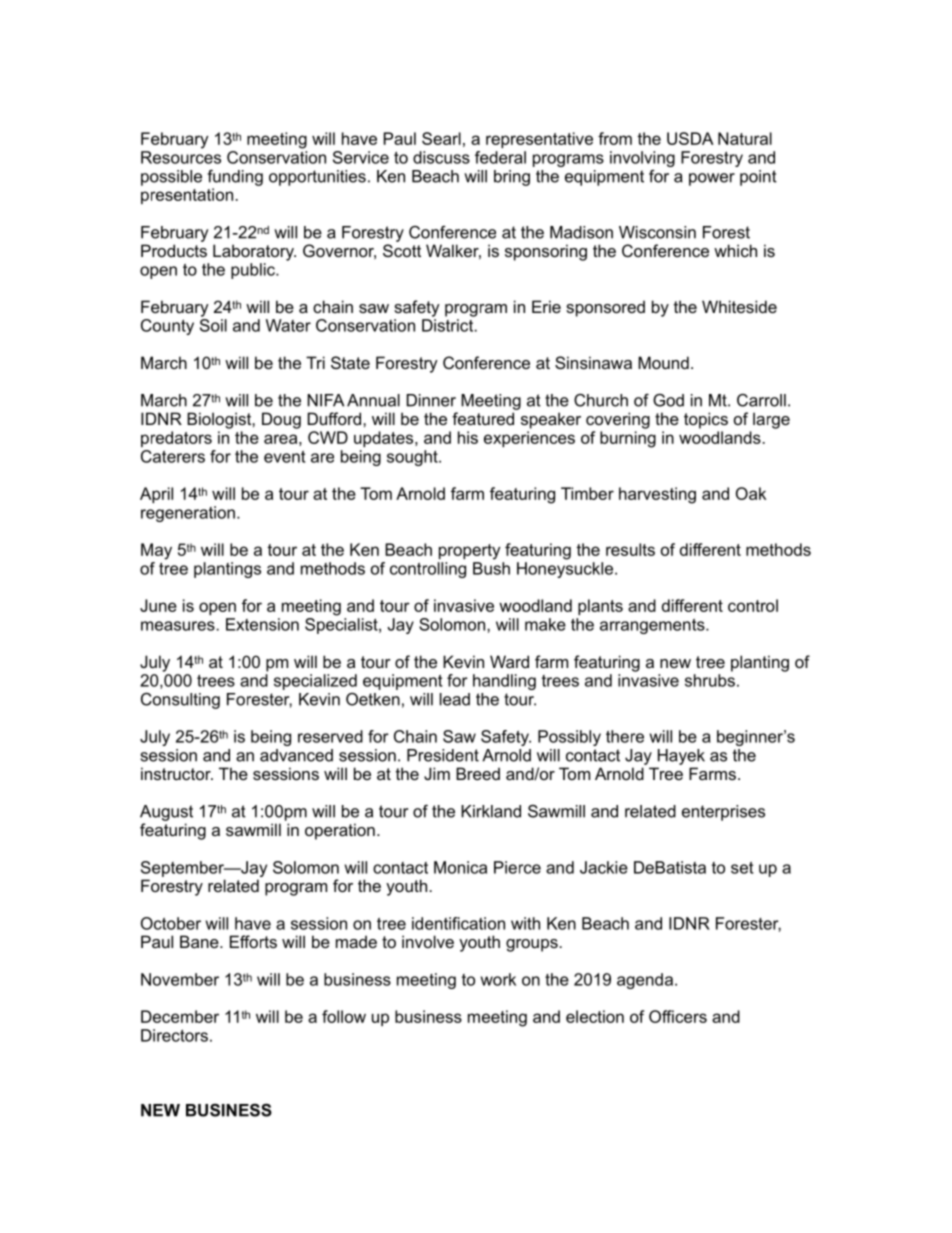 This page has height=1233, width=952. Describe the element at coordinates (180, 1016) in the page. I see `December` at that location.
